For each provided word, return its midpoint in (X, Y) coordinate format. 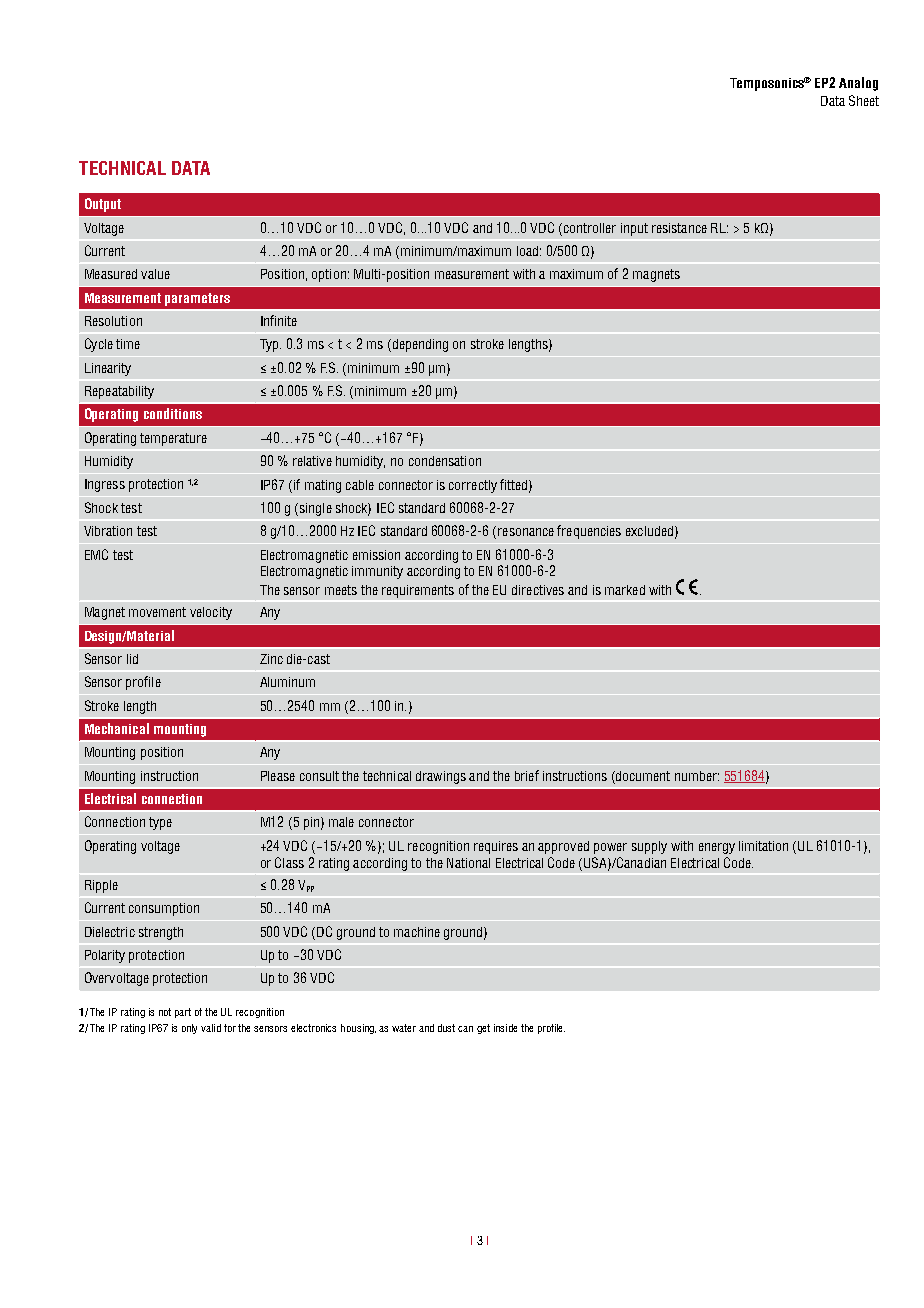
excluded (649, 531)
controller (590, 228)
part (183, 1013)
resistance (679, 228)
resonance (526, 532)
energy (717, 848)
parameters (197, 299)
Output (103, 205)
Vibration (108, 531)
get (483, 1029)
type (160, 823)
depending (419, 345)
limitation (763, 846)
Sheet (864, 100)
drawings (441, 777)
